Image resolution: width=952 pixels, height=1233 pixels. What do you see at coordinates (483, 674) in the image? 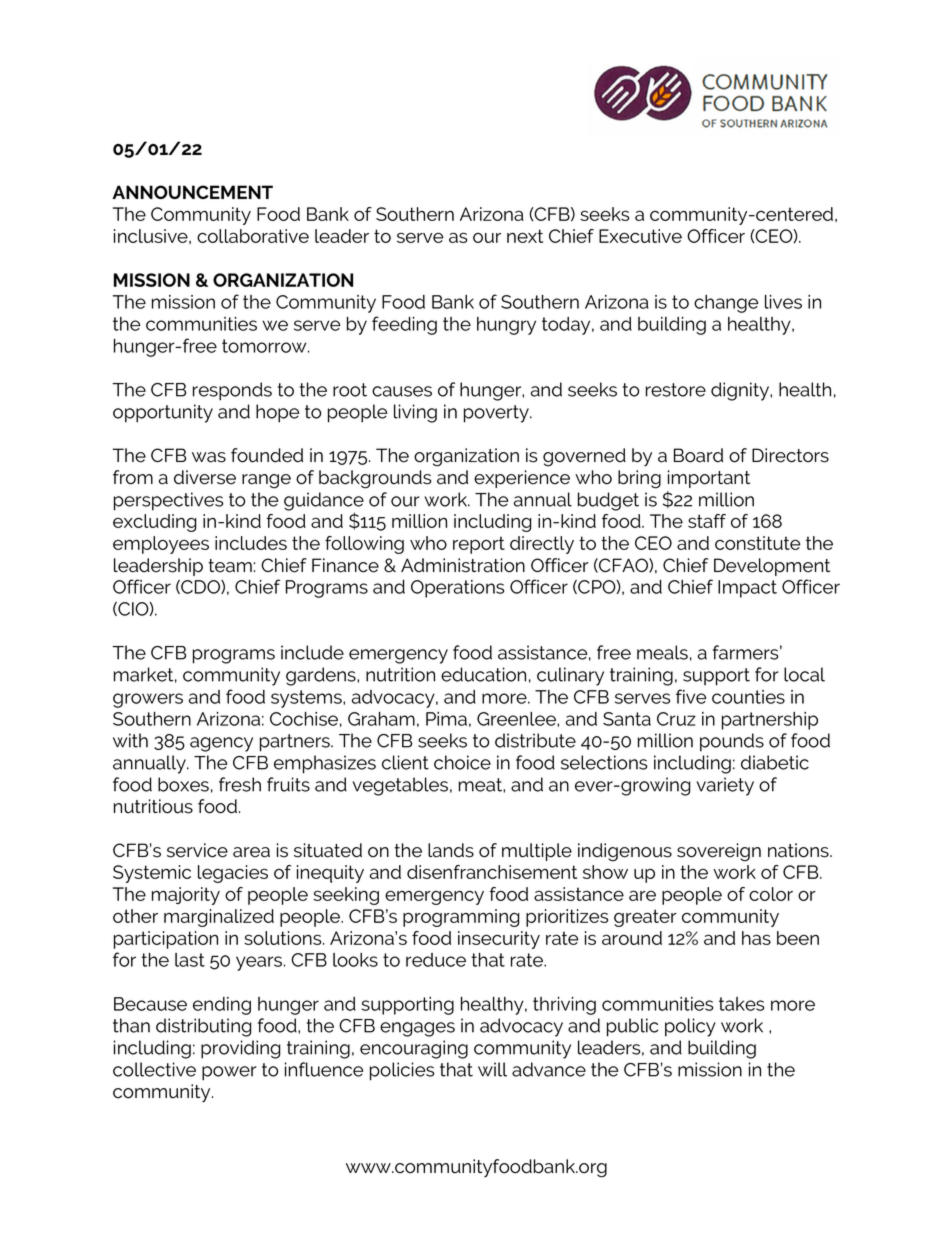
I see `education` at bounding box center [483, 674].
